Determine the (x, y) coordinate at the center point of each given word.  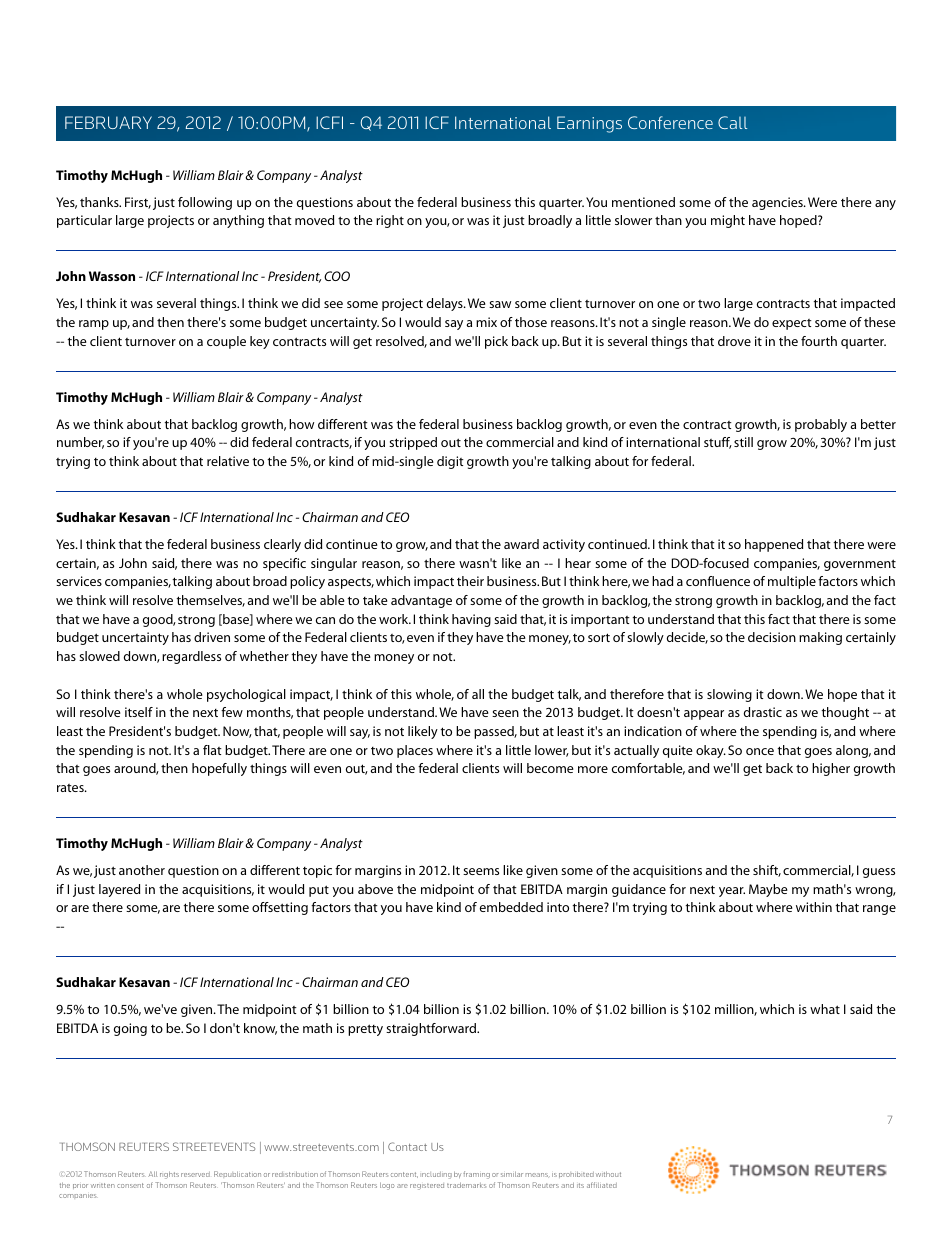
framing (476, 1175)
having (471, 620)
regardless (191, 657)
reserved (195, 1174)
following (205, 203)
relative (228, 461)
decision (772, 637)
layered (119, 890)
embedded (511, 907)
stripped (413, 443)
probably (821, 425)
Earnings (589, 124)
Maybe (768, 890)
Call (732, 122)
